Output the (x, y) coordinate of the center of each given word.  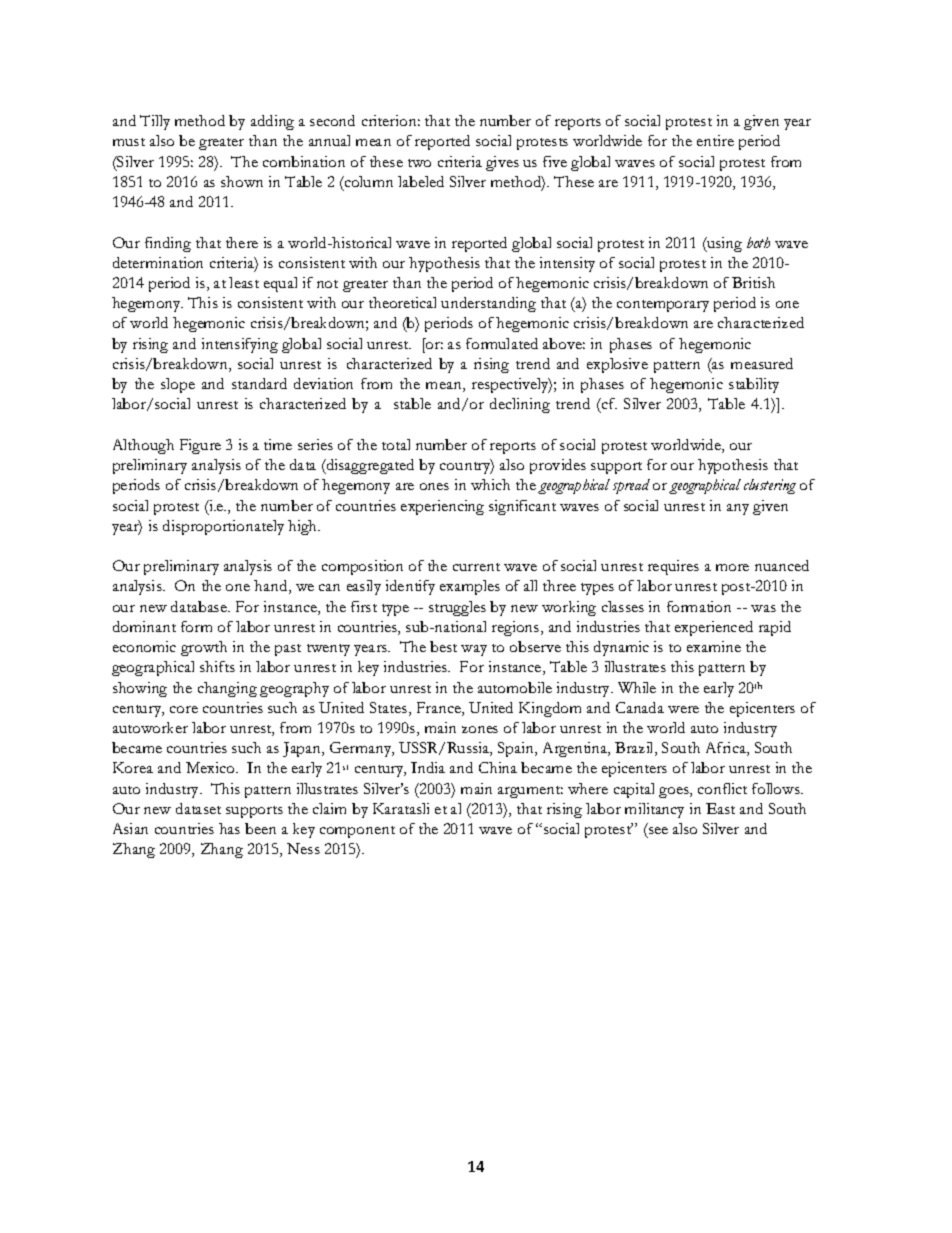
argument (530, 792)
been (260, 828)
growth (204, 648)
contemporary (663, 306)
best (443, 646)
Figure (200, 446)
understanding (488, 304)
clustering (770, 486)
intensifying (240, 345)
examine (714, 646)
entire (715, 140)
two (419, 163)
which (490, 484)
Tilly (155, 122)
